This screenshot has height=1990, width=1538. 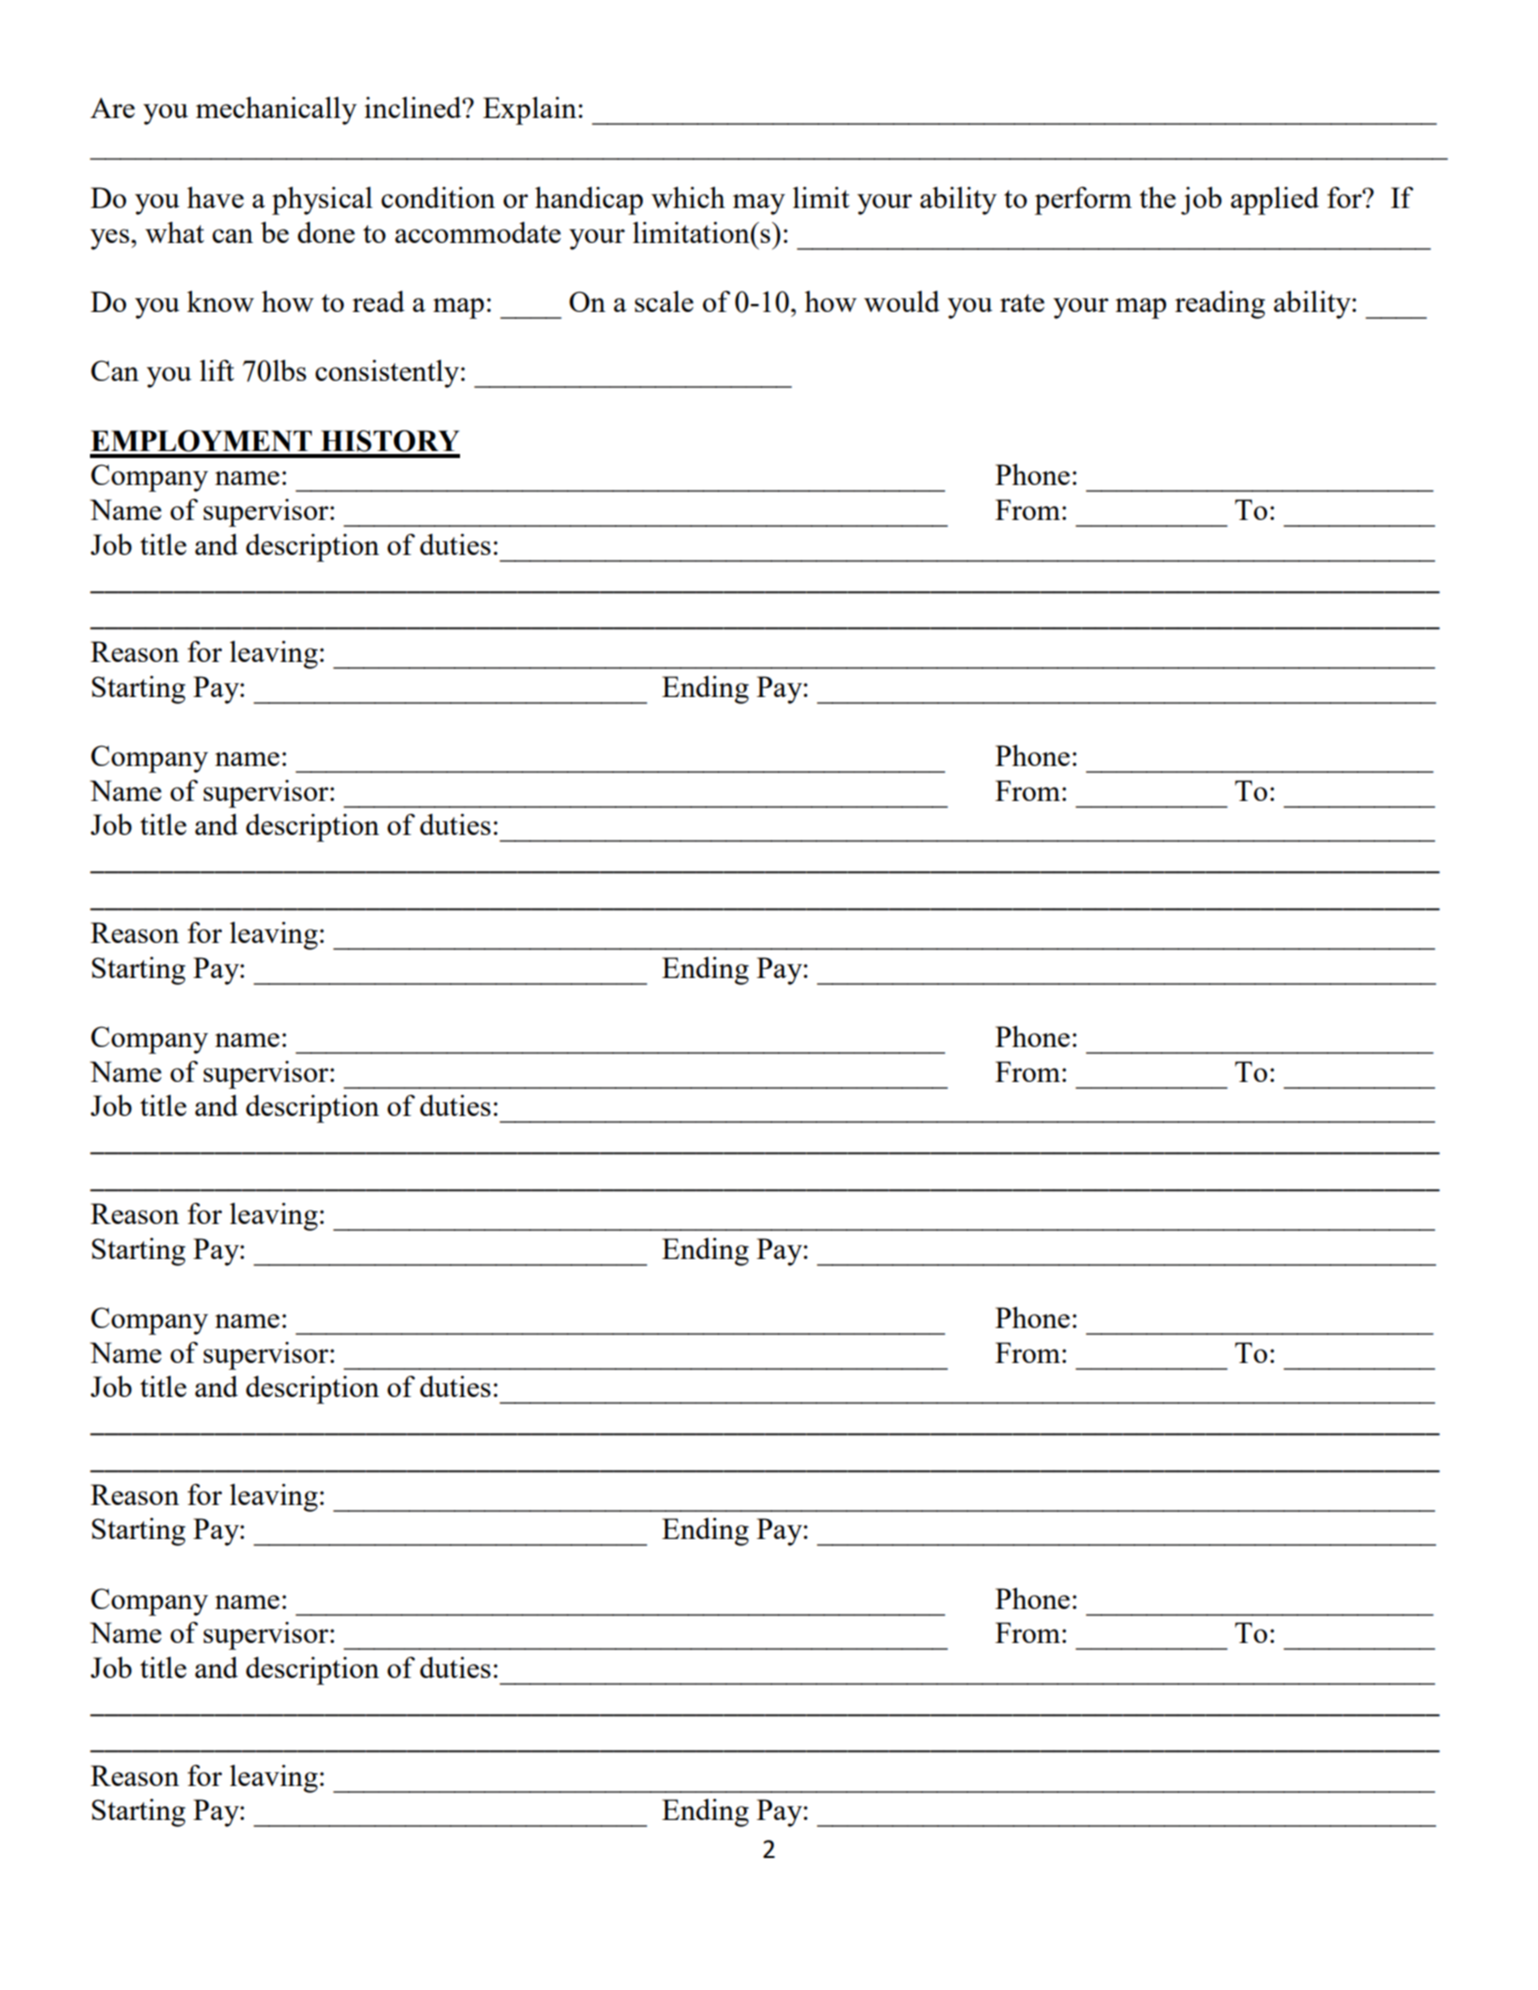 What do you see at coordinates (664, 301) in the screenshot?
I see `scale` at bounding box center [664, 301].
